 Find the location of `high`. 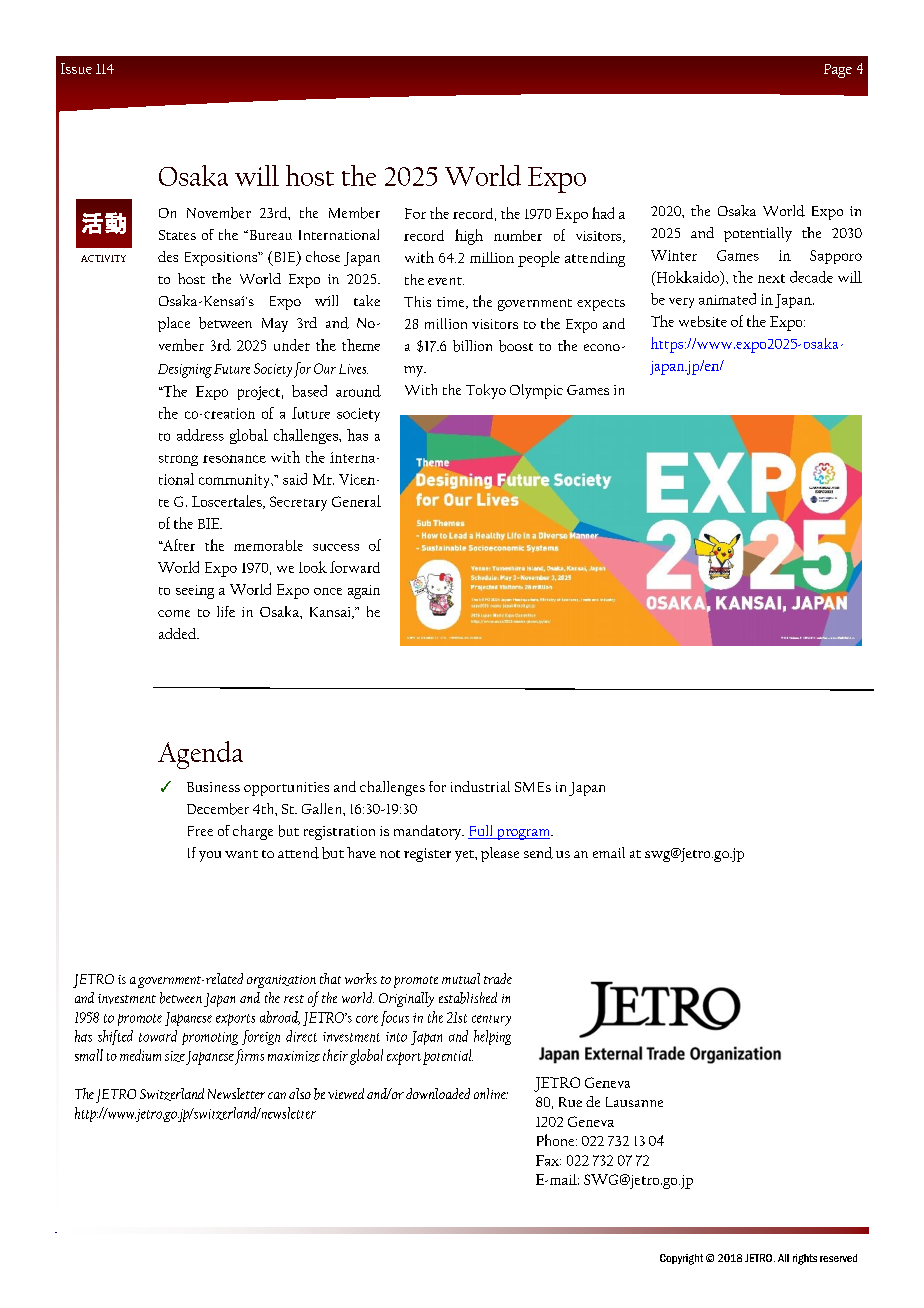

high is located at coordinates (469, 237).
